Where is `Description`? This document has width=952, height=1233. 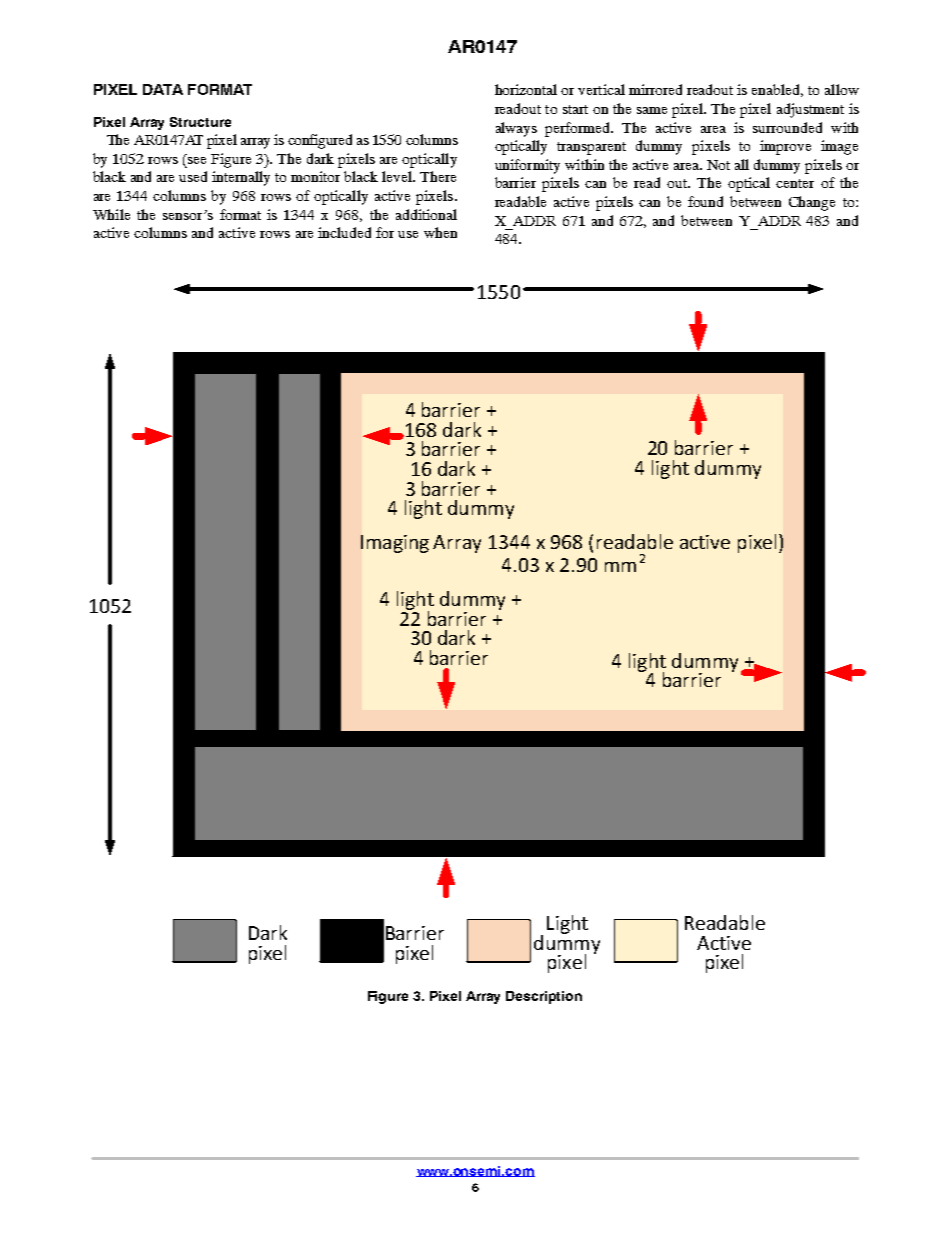 Description is located at coordinates (544, 997).
